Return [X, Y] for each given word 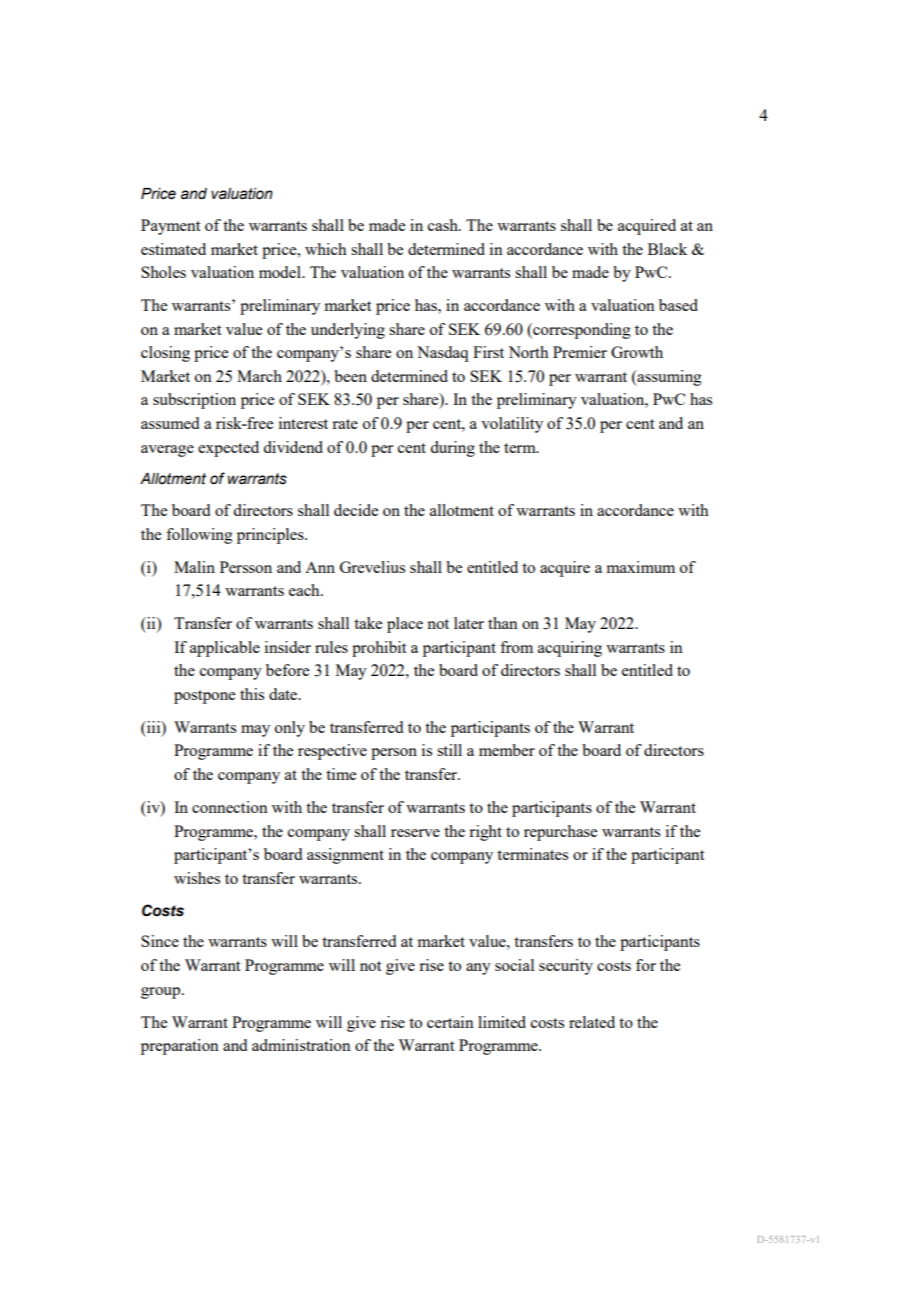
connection [230, 807]
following [199, 536]
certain [450, 1022]
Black [667, 249]
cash [444, 225]
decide [356, 510]
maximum [641, 567]
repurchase [560, 833]
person [394, 754]
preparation [180, 1047]
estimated [173, 249]
